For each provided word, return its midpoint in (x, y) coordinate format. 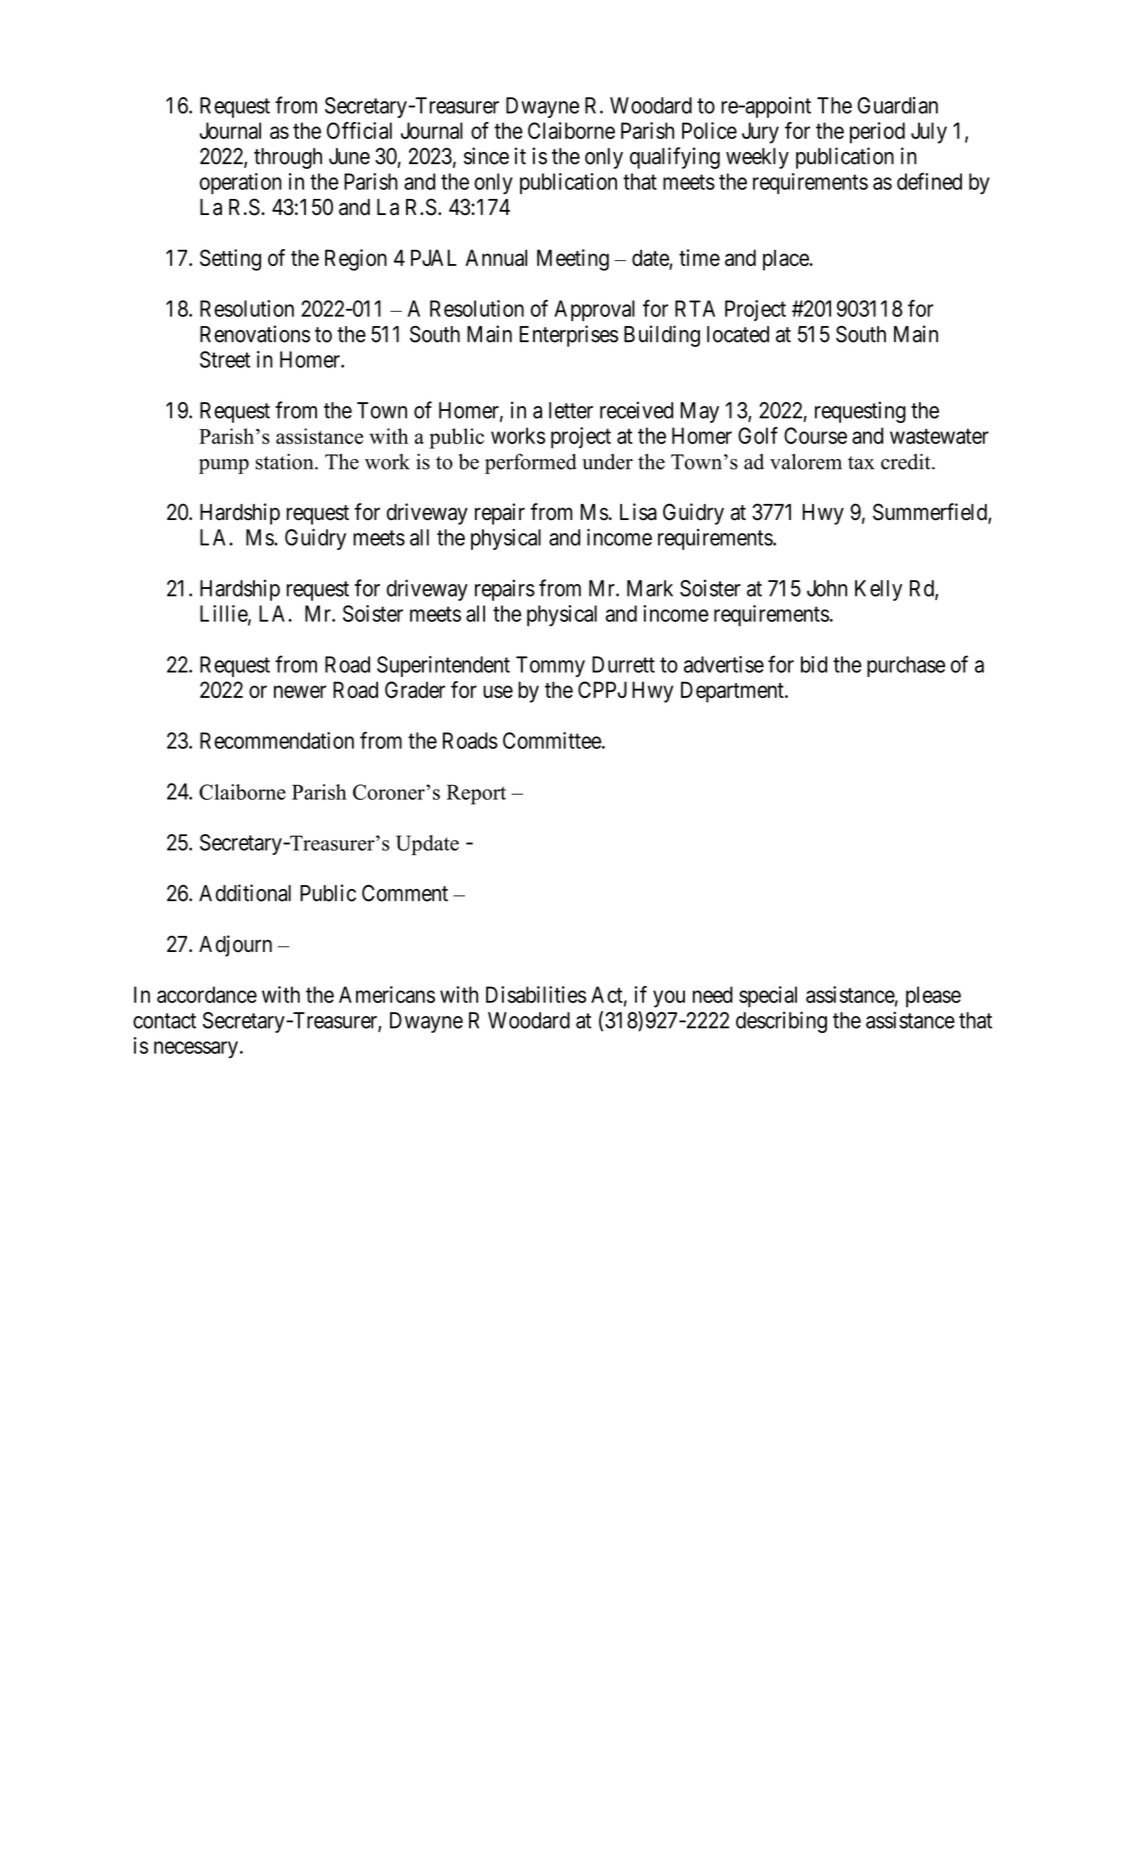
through (288, 158)
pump (224, 466)
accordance (207, 994)
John (827, 588)
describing (781, 1022)
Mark (650, 588)
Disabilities (536, 994)
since (486, 156)
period (877, 133)
